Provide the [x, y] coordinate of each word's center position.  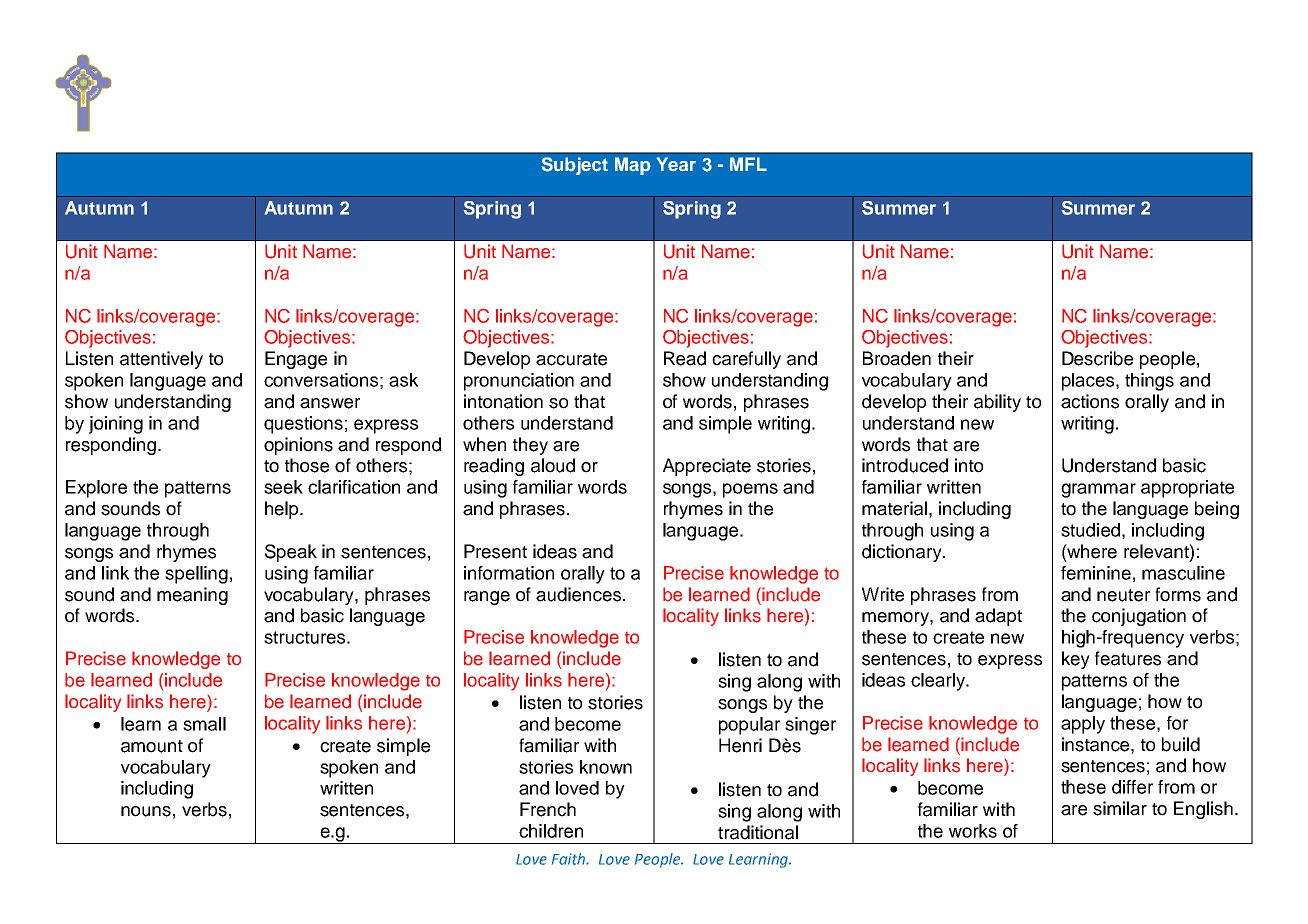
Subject [575, 166]
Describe [1097, 358]
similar [1120, 808]
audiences [578, 594]
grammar [1098, 490]
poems [750, 490]
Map [633, 166]
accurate [571, 359]
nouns [146, 811]
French [548, 809]
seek [283, 487]
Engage [296, 360]
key [1076, 660]
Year [676, 164]
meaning [192, 596]
